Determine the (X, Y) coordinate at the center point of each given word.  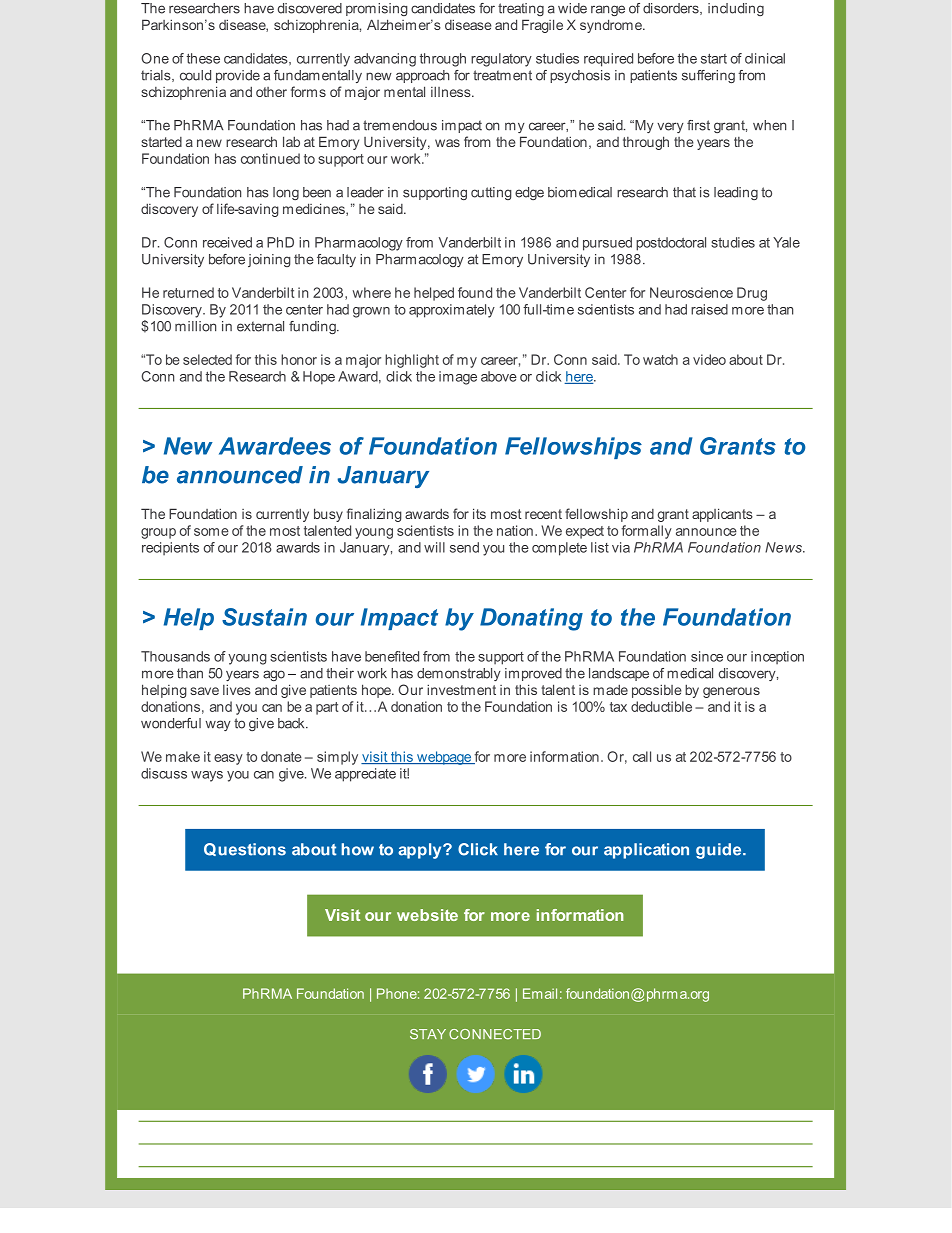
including (736, 9)
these (203, 58)
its (479, 513)
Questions (245, 849)
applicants (722, 515)
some (211, 532)
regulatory (501, 60)
